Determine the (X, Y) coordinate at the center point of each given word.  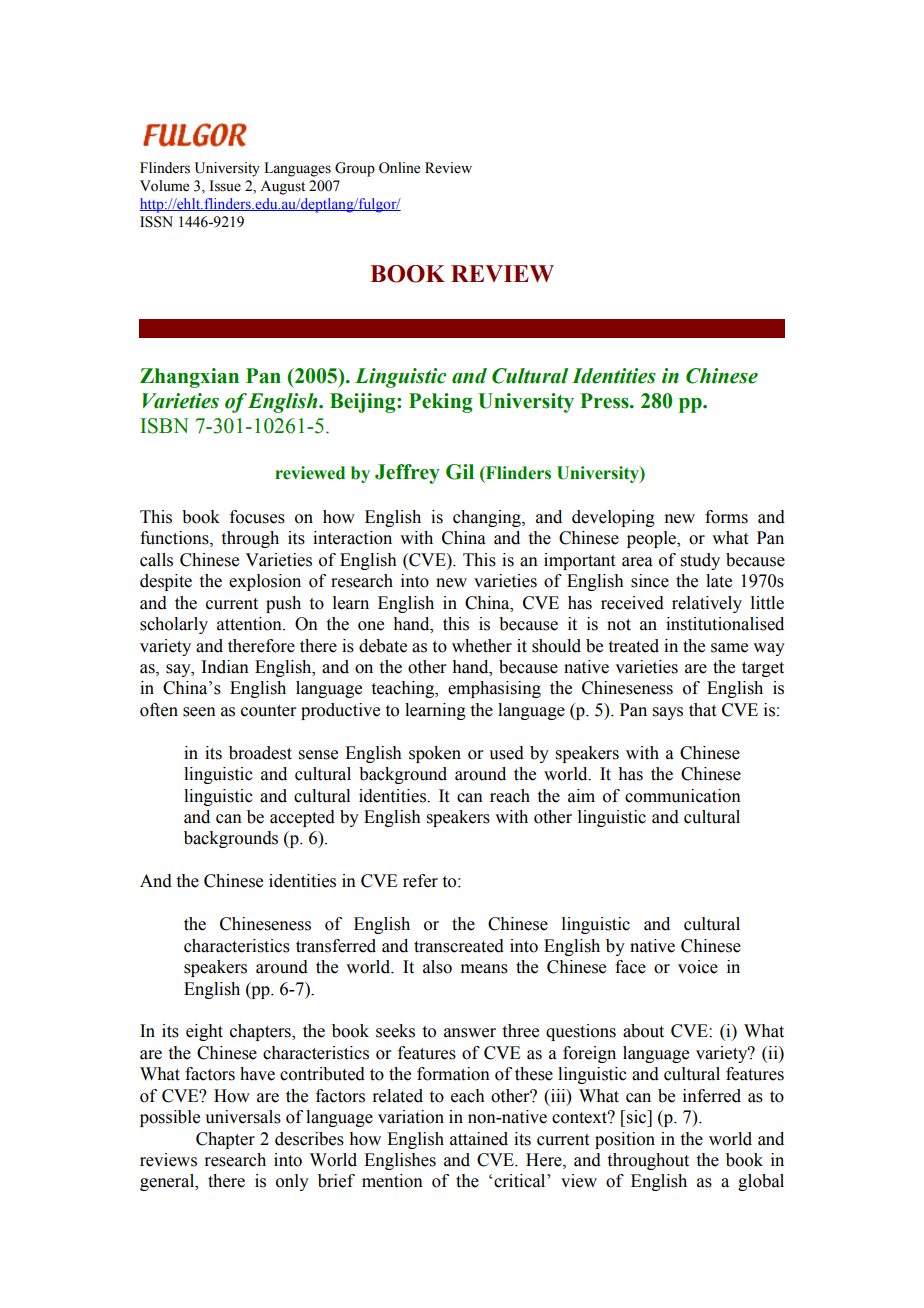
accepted (302, 818)
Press (605, 401)
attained (479, 1139)
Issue (225, 186)
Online (399, 168)
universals (243, 1117)
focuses (257, 517)
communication (683, 796)
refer (420, 881)
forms (726, 517)
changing (488, 518)
